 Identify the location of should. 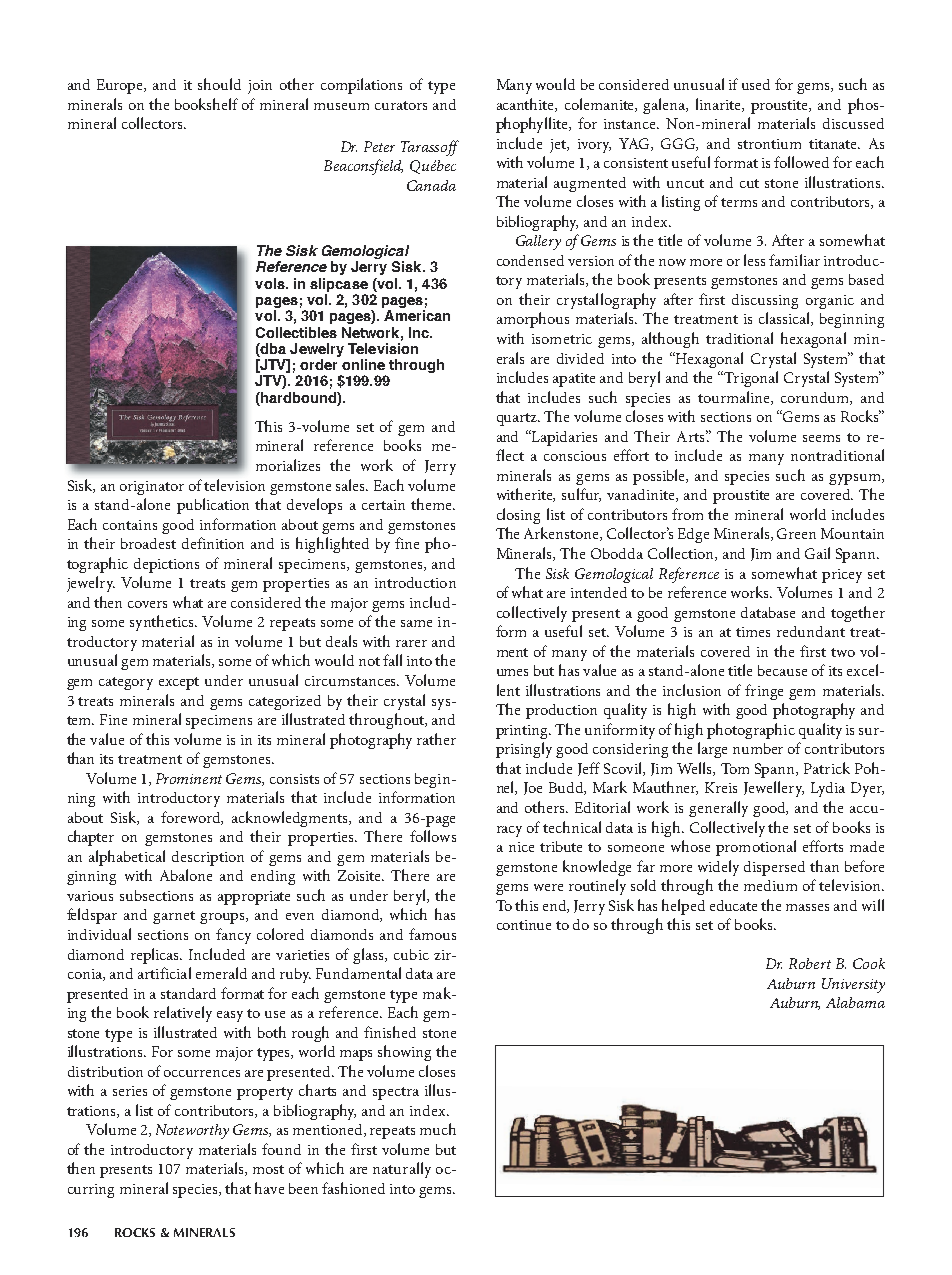
(219, 84).
